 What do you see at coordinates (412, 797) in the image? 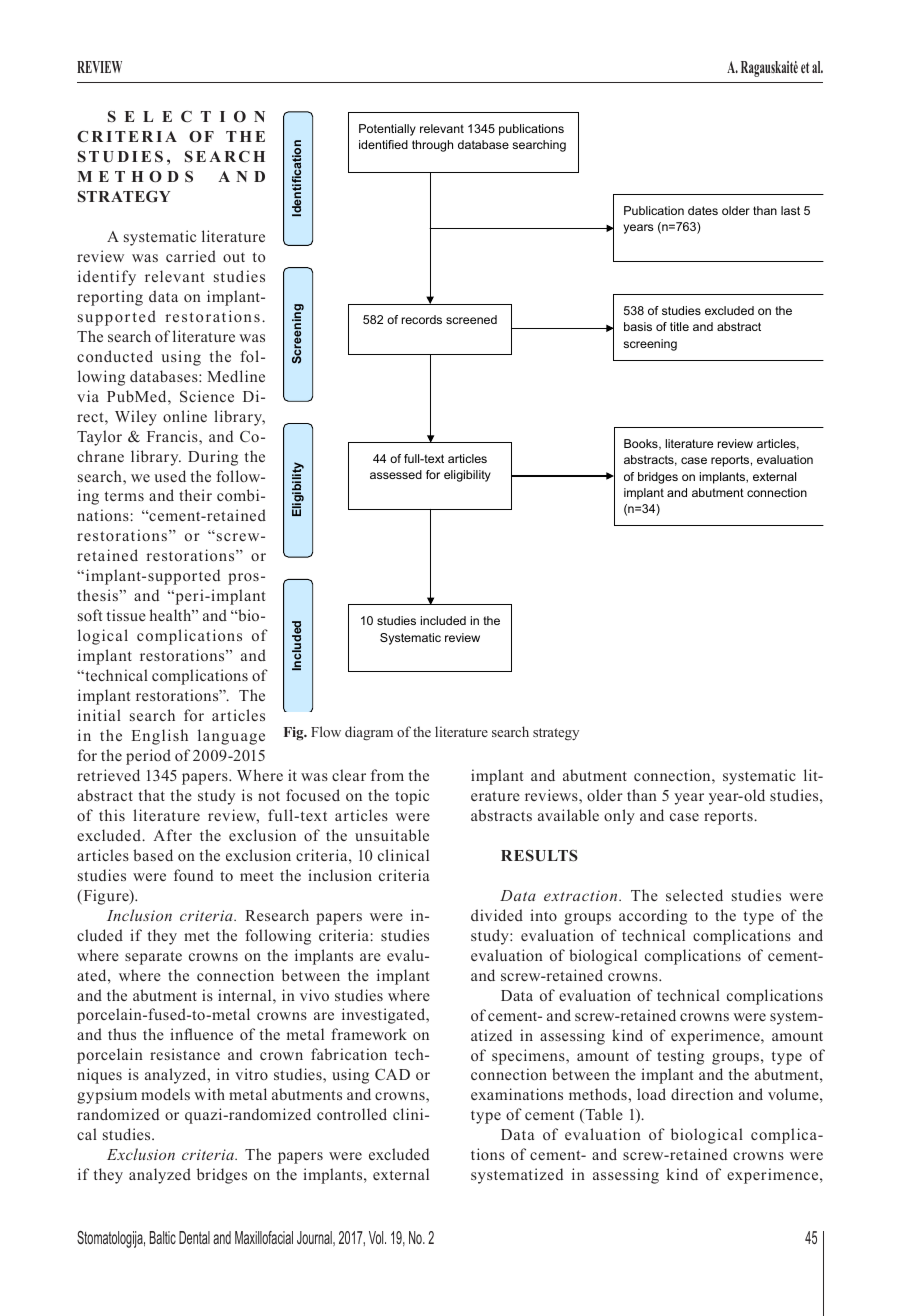
I see `topic` at bounding box center [412, 797].
